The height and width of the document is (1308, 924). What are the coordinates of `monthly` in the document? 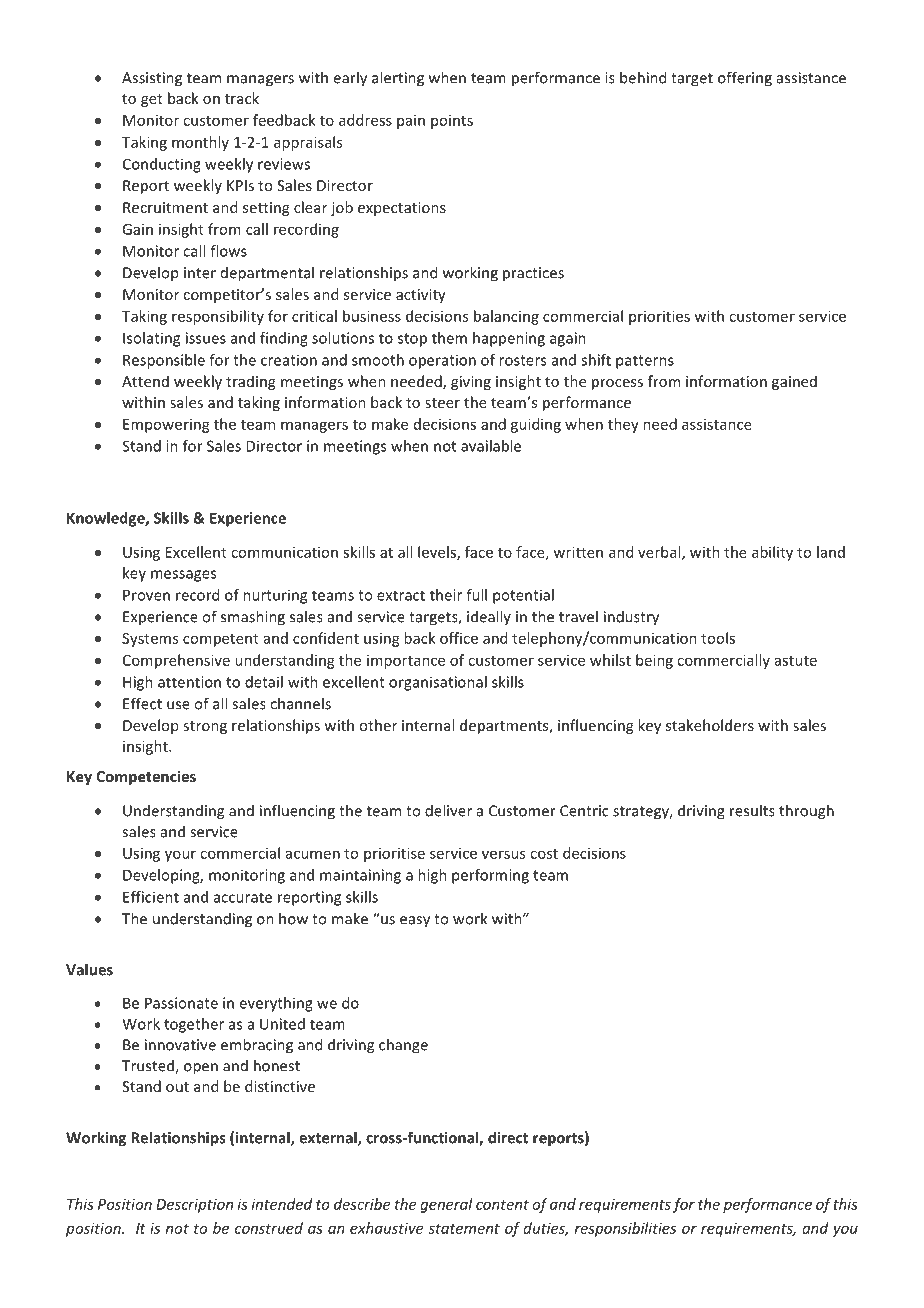 It's located at (200, 143).
